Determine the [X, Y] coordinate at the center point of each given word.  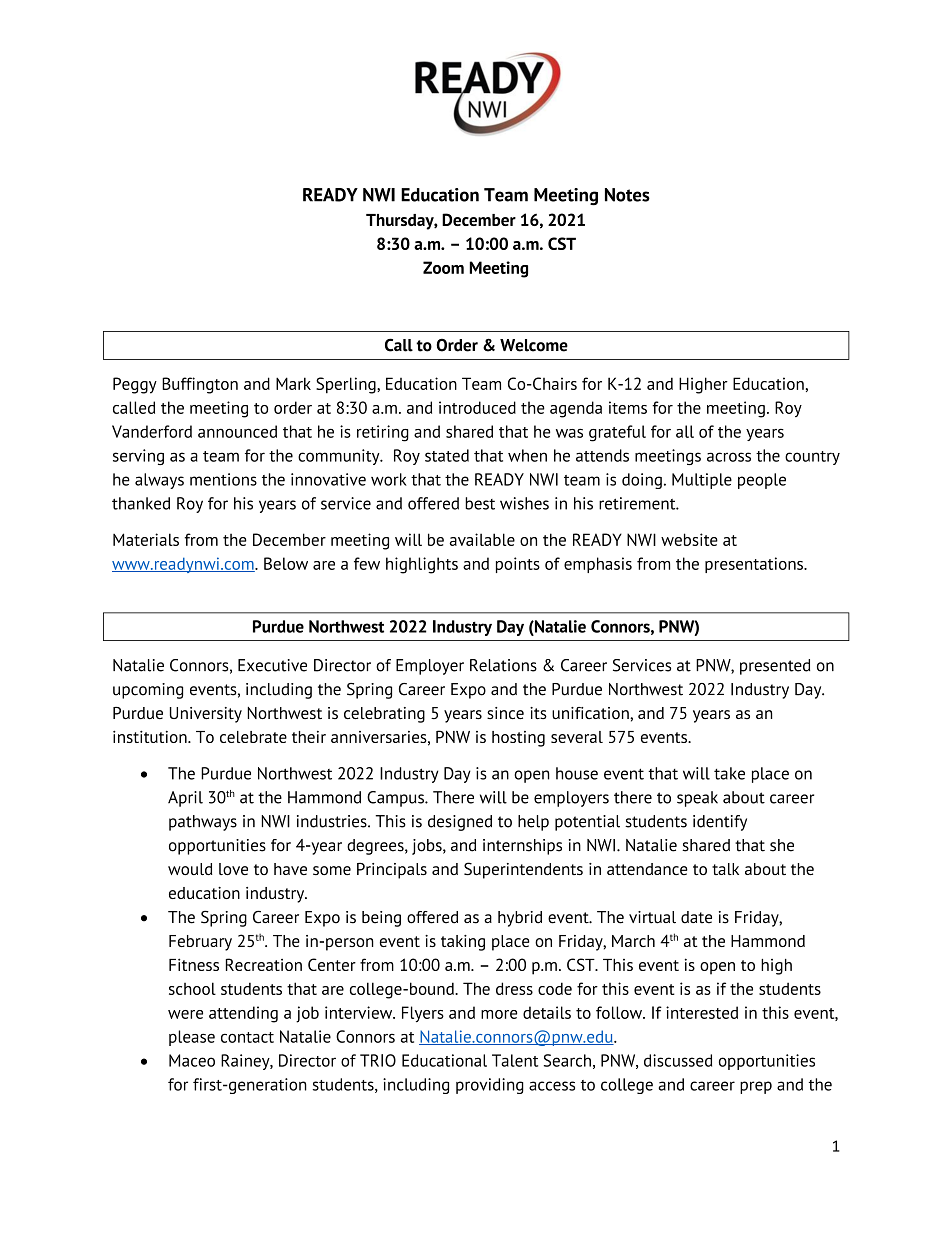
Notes [627, 195]
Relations [503, 665]
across [729, 457]
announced [237, 431]
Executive [272, 665]
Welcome [534, 345]
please [192, 1038]
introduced [477, 407]
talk [725, 869]
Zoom [443, 267]
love [233, 869]
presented [775, 667]
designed [460, 823]
